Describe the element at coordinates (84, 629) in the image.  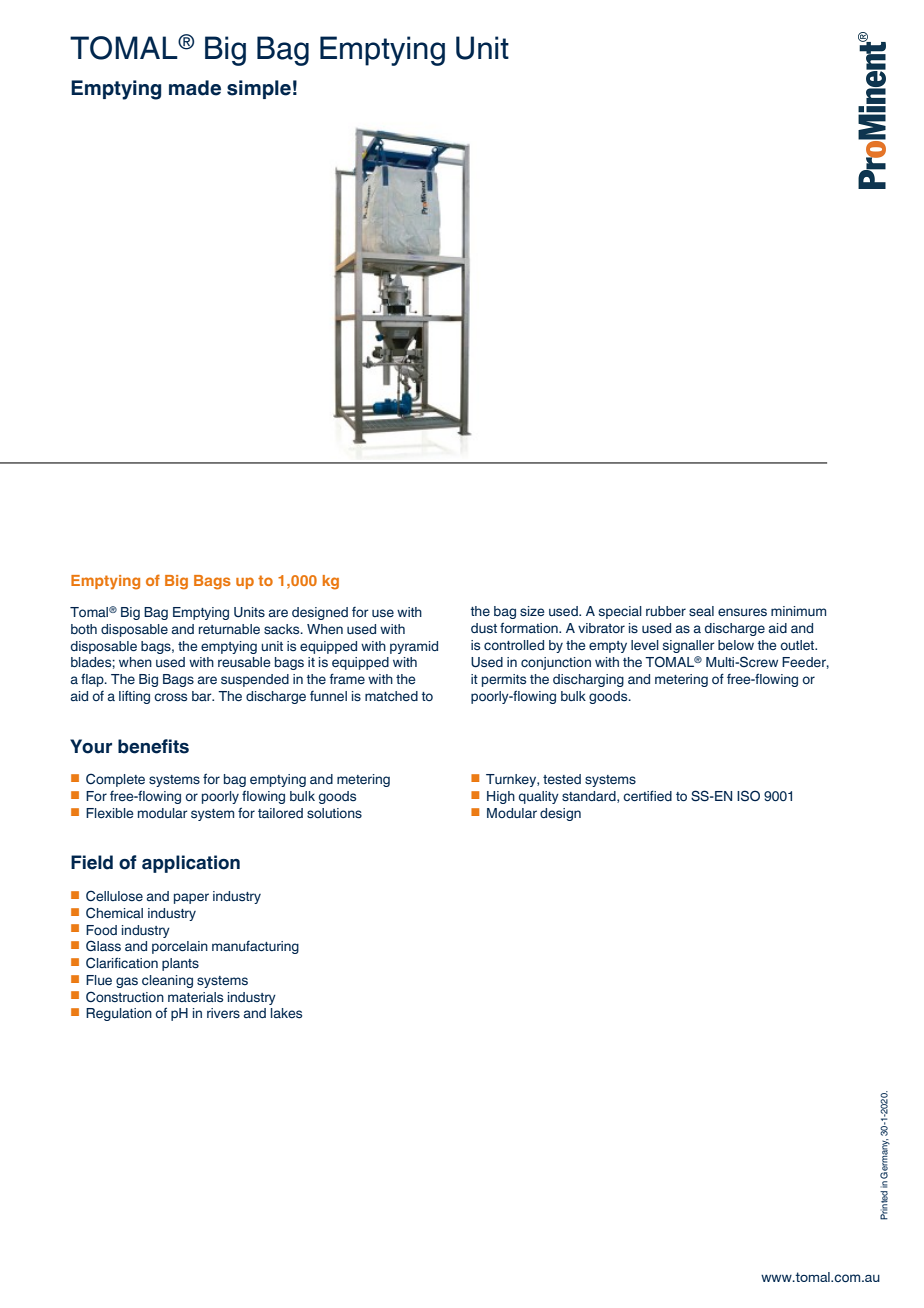
I see `both` at that location.
